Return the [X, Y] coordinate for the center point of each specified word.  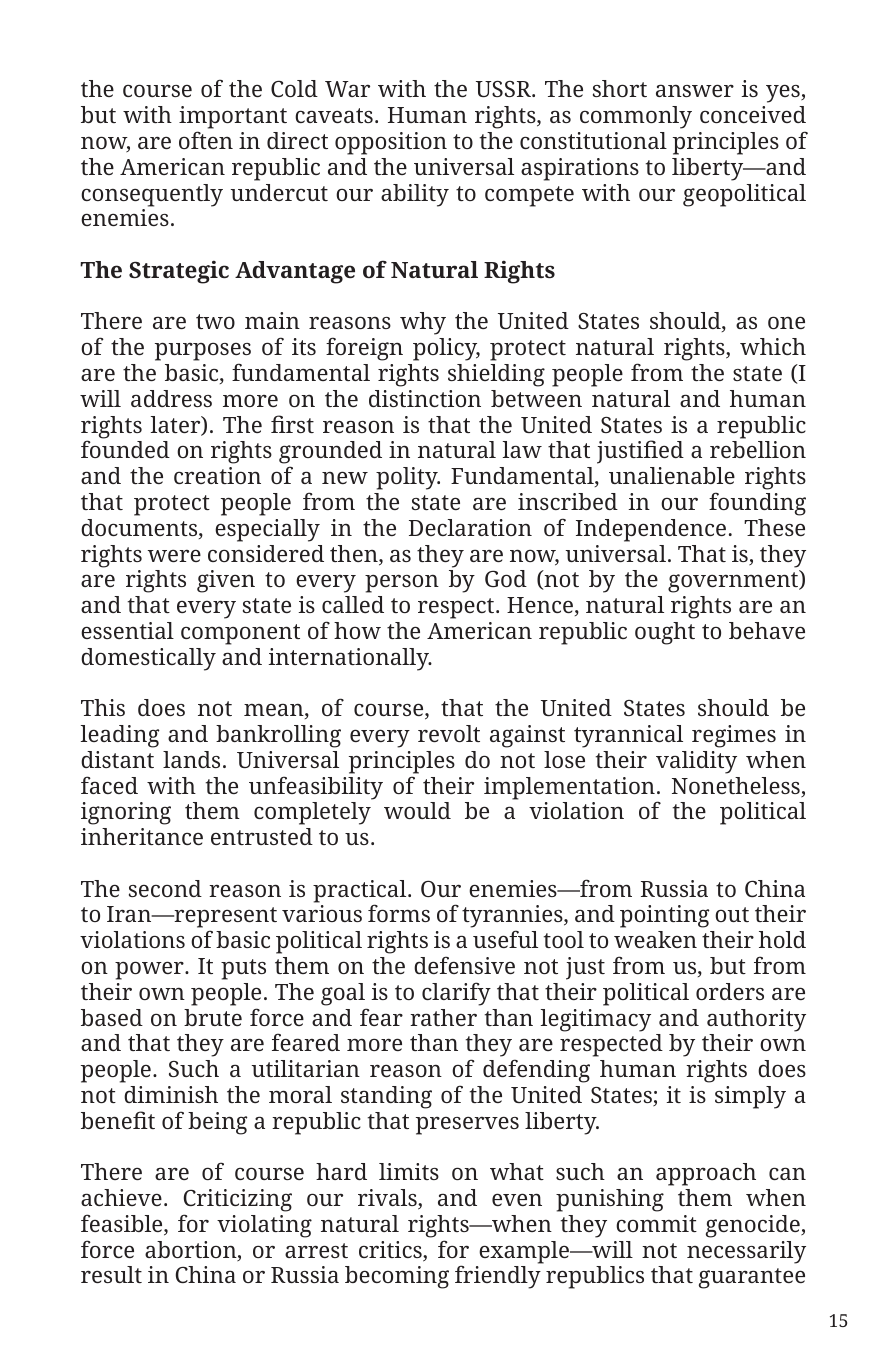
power [150, 970]
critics [391, 1251]
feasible [123, 1224]
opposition [391, 143]
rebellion [758, 449]
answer [695, 90]
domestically [148, 659]
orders [730, 991]
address [171, 398]
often [206, 140]
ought [665, 633]
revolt [449, 733]
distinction [425, 398]
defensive [464, 965]
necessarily [746, 1252]
